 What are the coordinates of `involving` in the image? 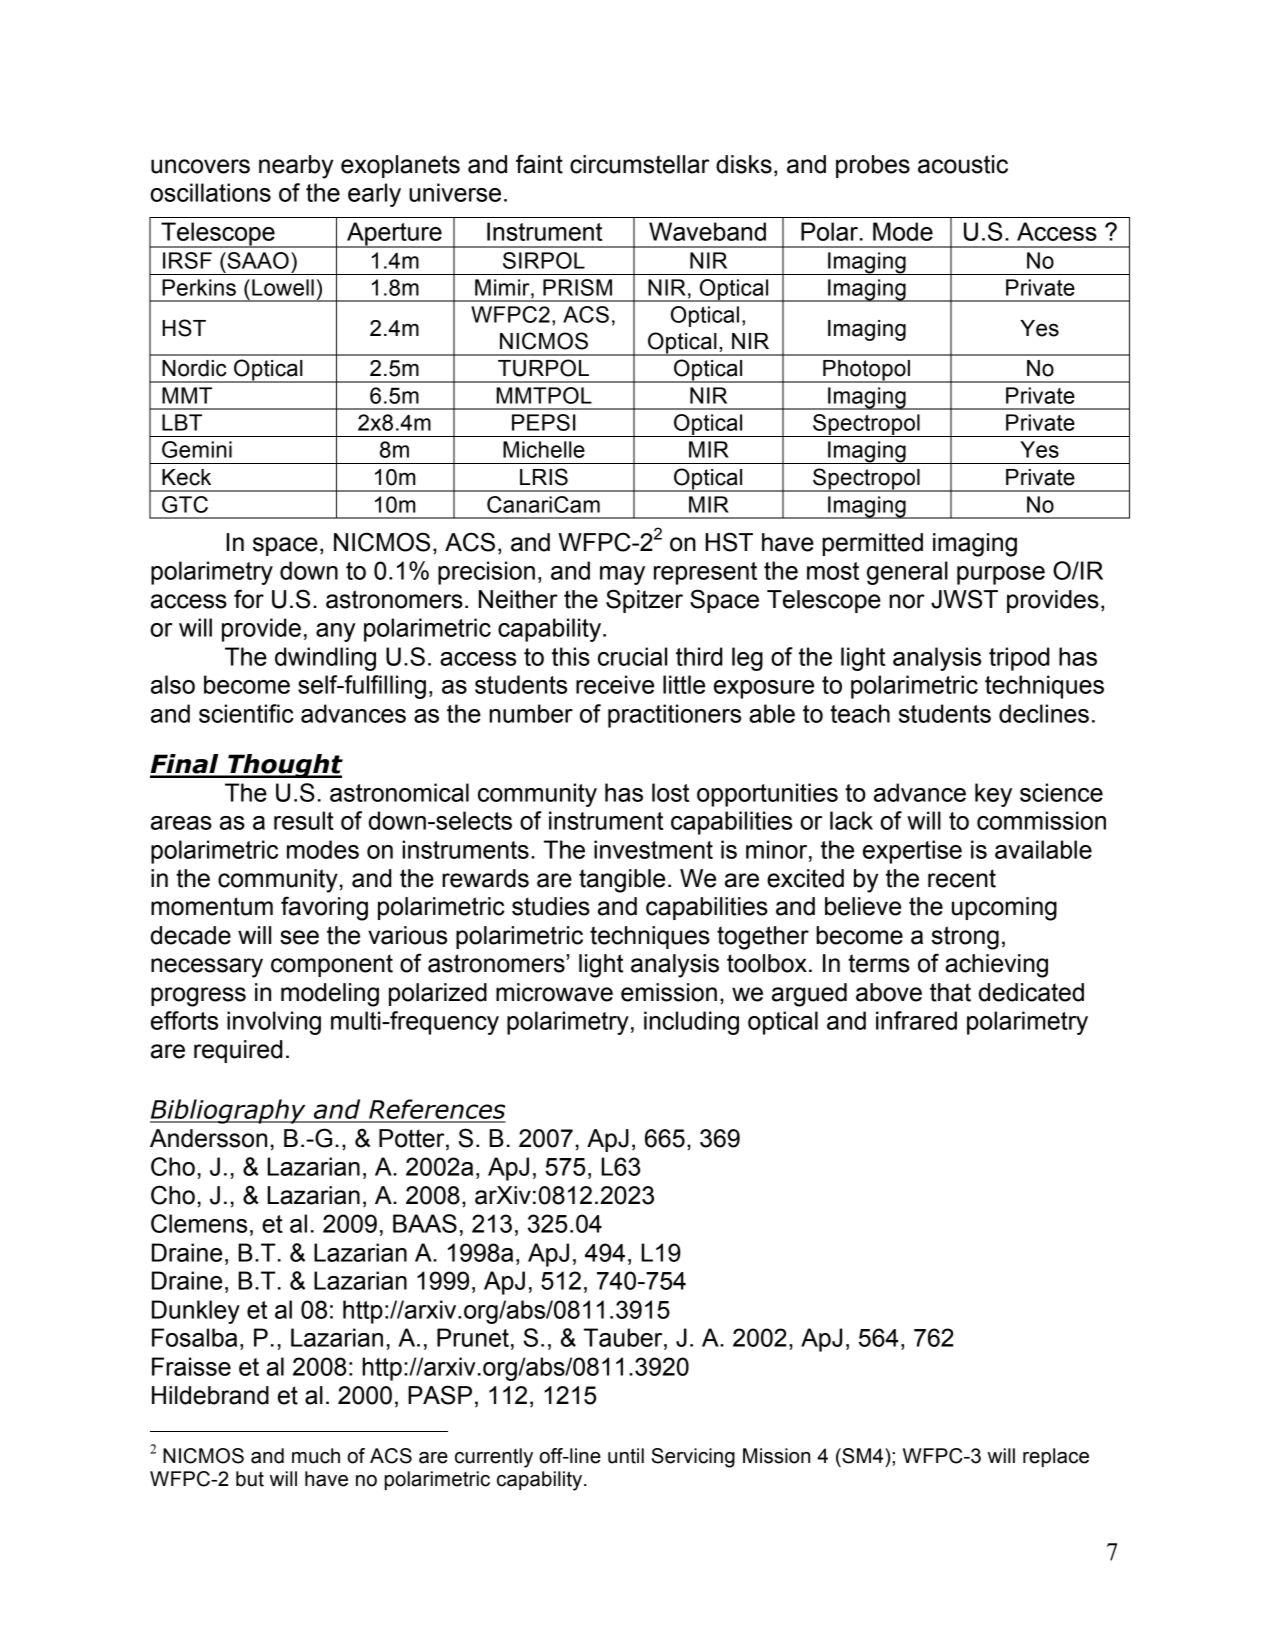 It's located at (274, 1023).
